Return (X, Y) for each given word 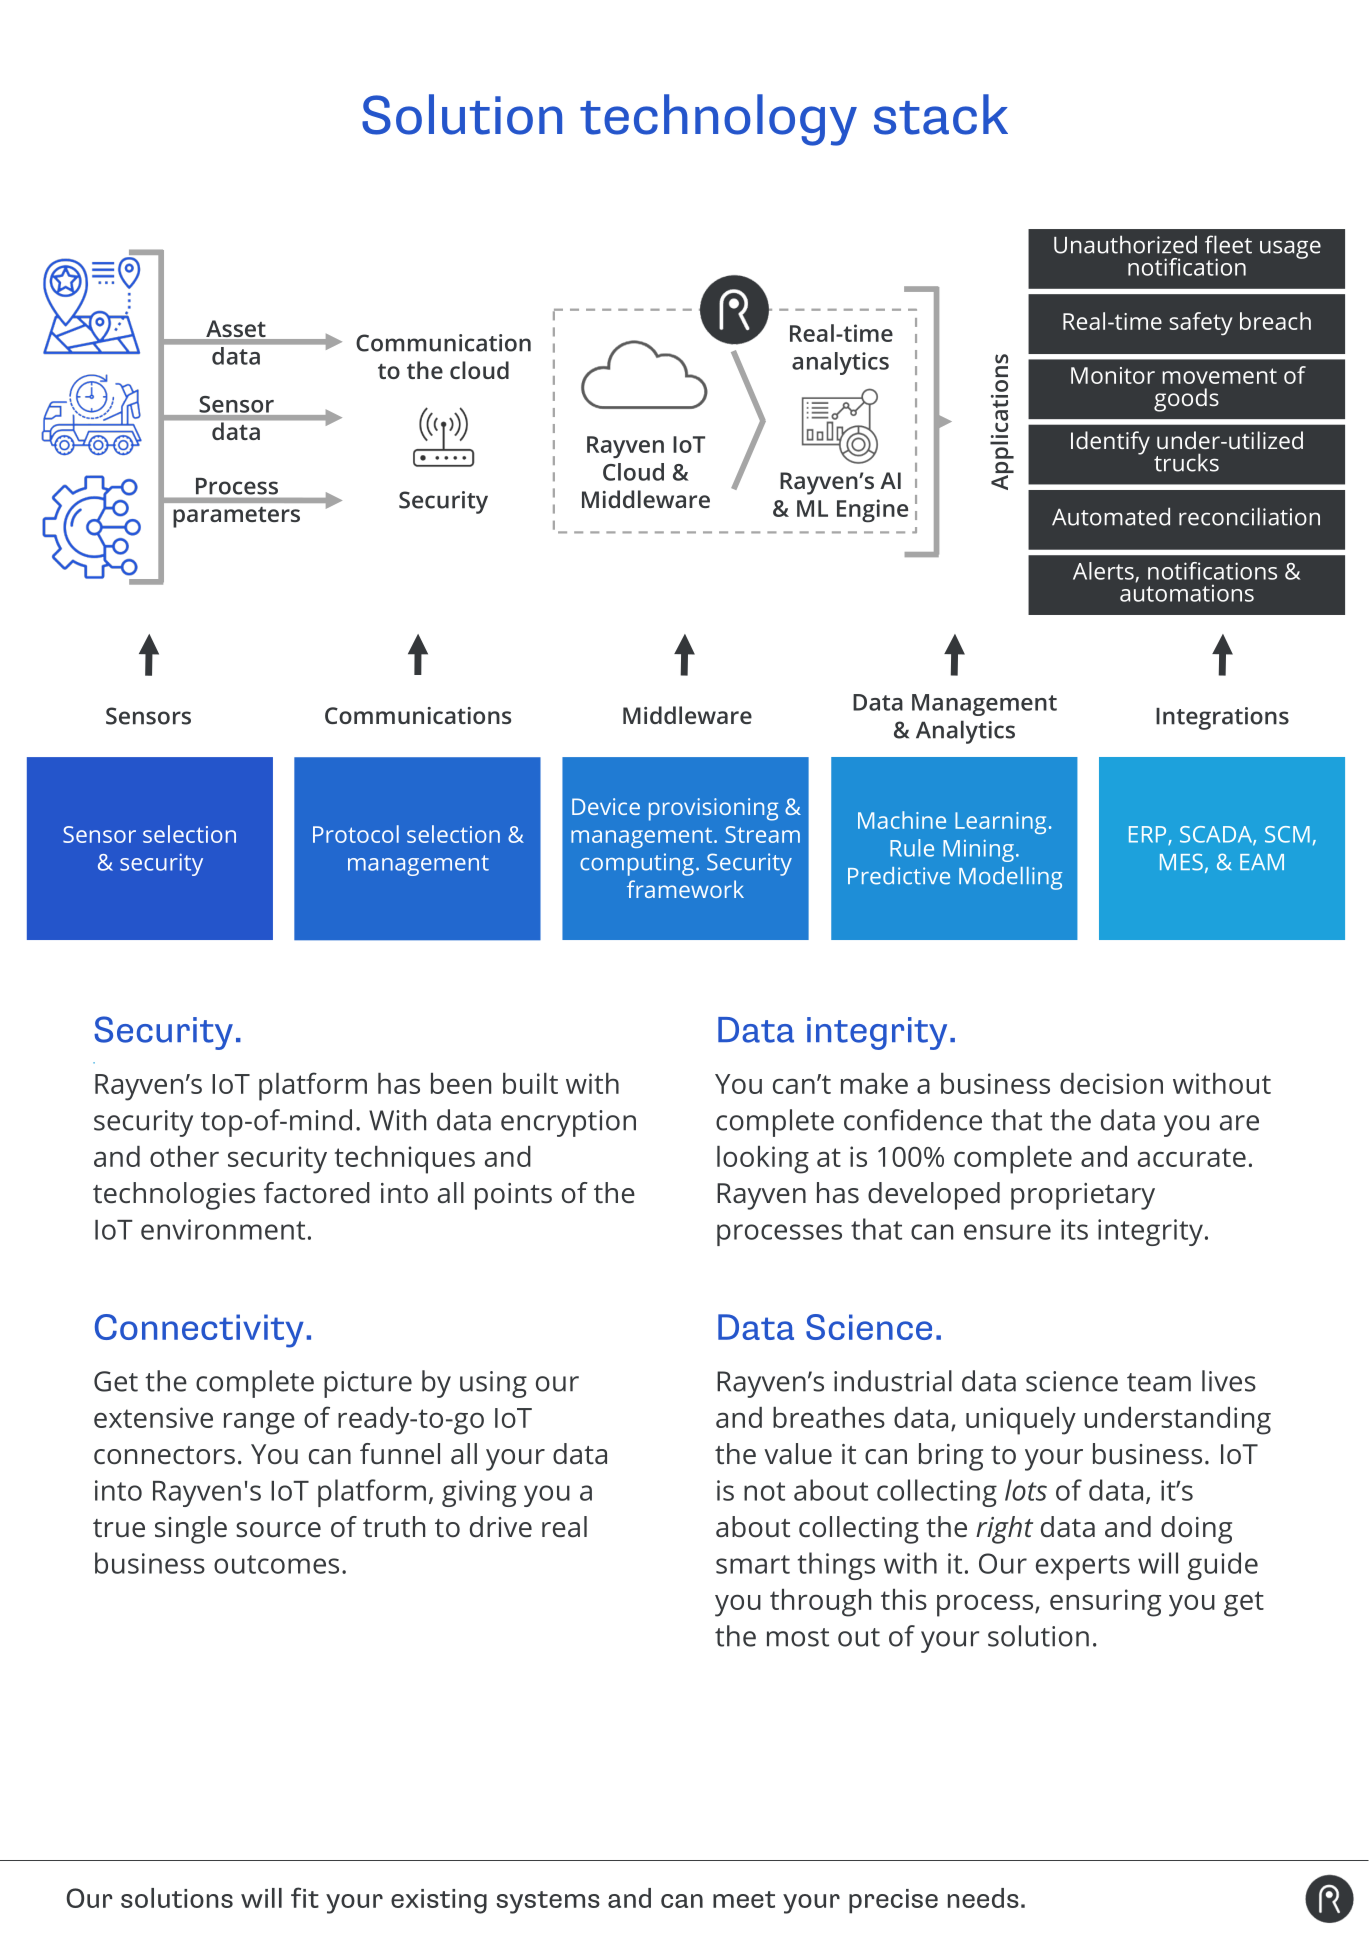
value (798, 1454)
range (259, 1423)
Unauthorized (1125, 244)
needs (983, 1898)
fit (305, 1897)
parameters (236, 517)
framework (685, 889)
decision (1111, 1083)
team (1159, 1382)
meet (744, 1899)
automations (1187, 592)
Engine (872, 511)
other (184, 1156)
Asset (236, 328)
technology (718, 120)
